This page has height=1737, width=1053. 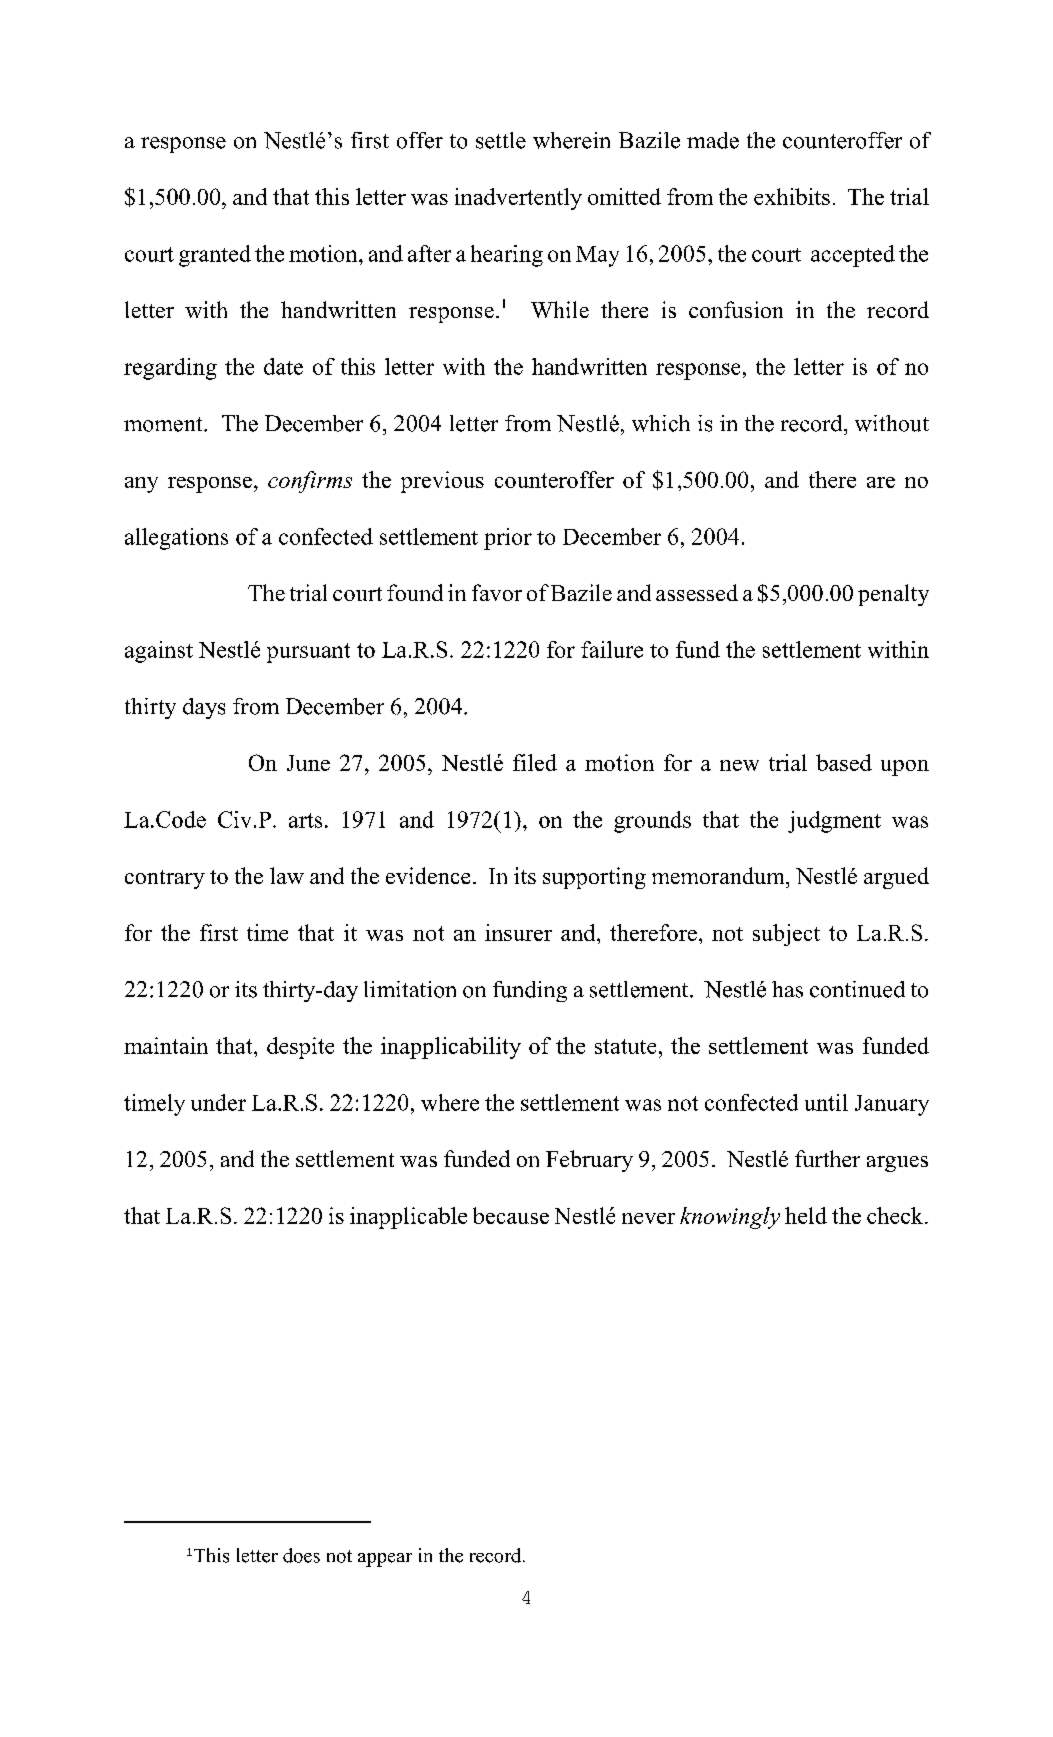 I want to click on granted, so click(x=215, y=256).
